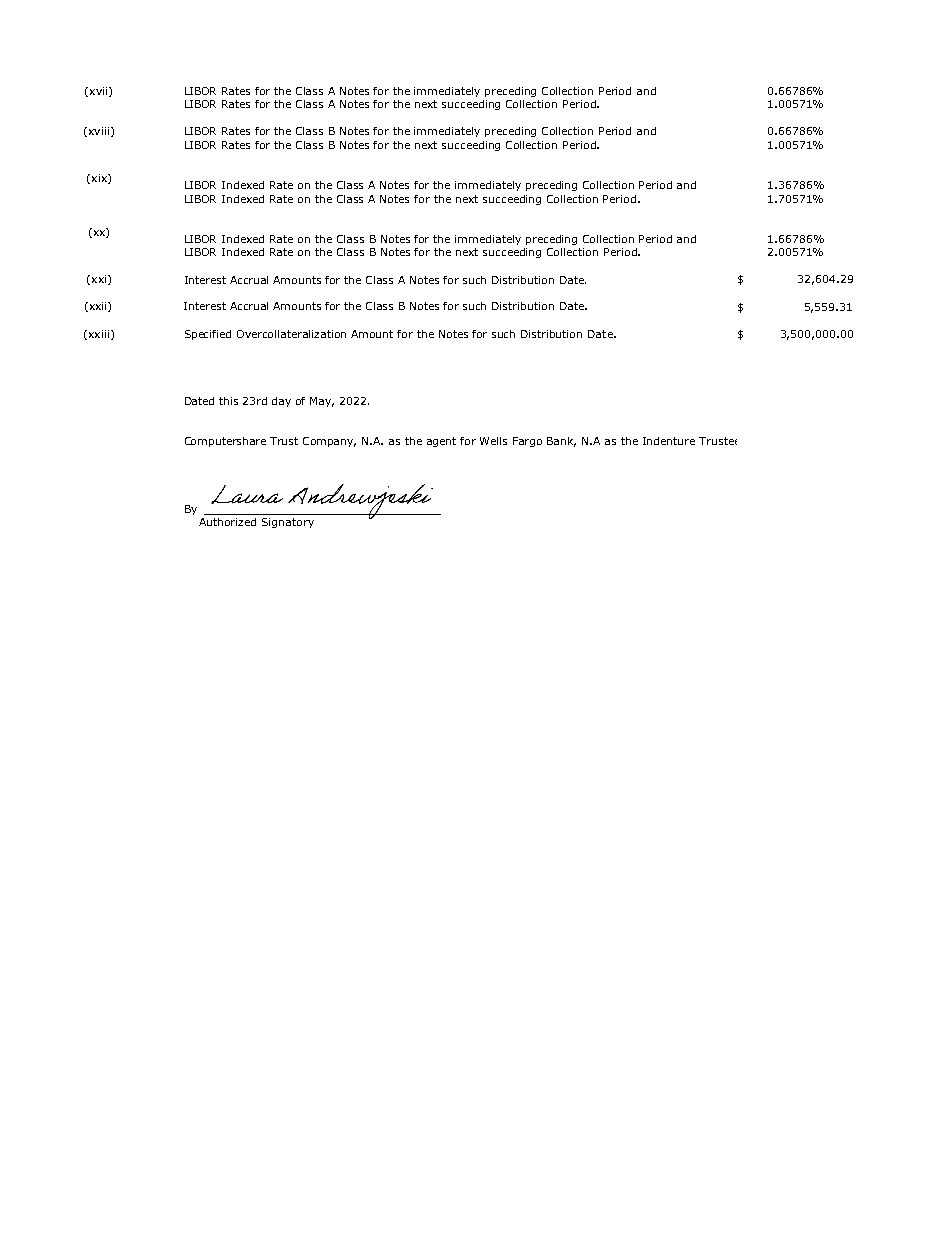 The width and height of the screenshot is (952, 1233). What do you see at coordinates (561, 442) in the screenshot?
I see `Bank` at bounding box center [561, 442].
